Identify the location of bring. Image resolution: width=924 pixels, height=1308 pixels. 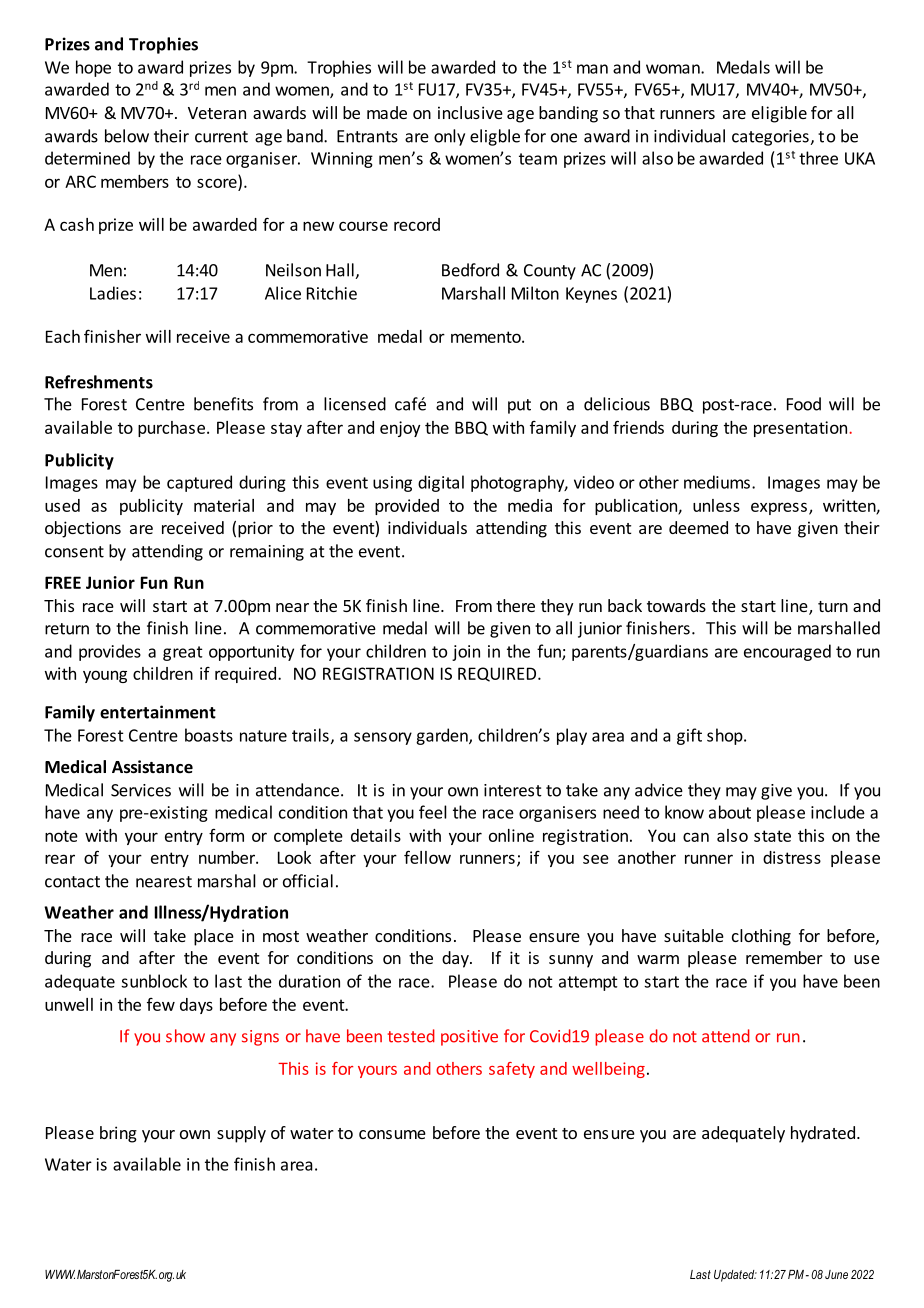
(118, 1134).
